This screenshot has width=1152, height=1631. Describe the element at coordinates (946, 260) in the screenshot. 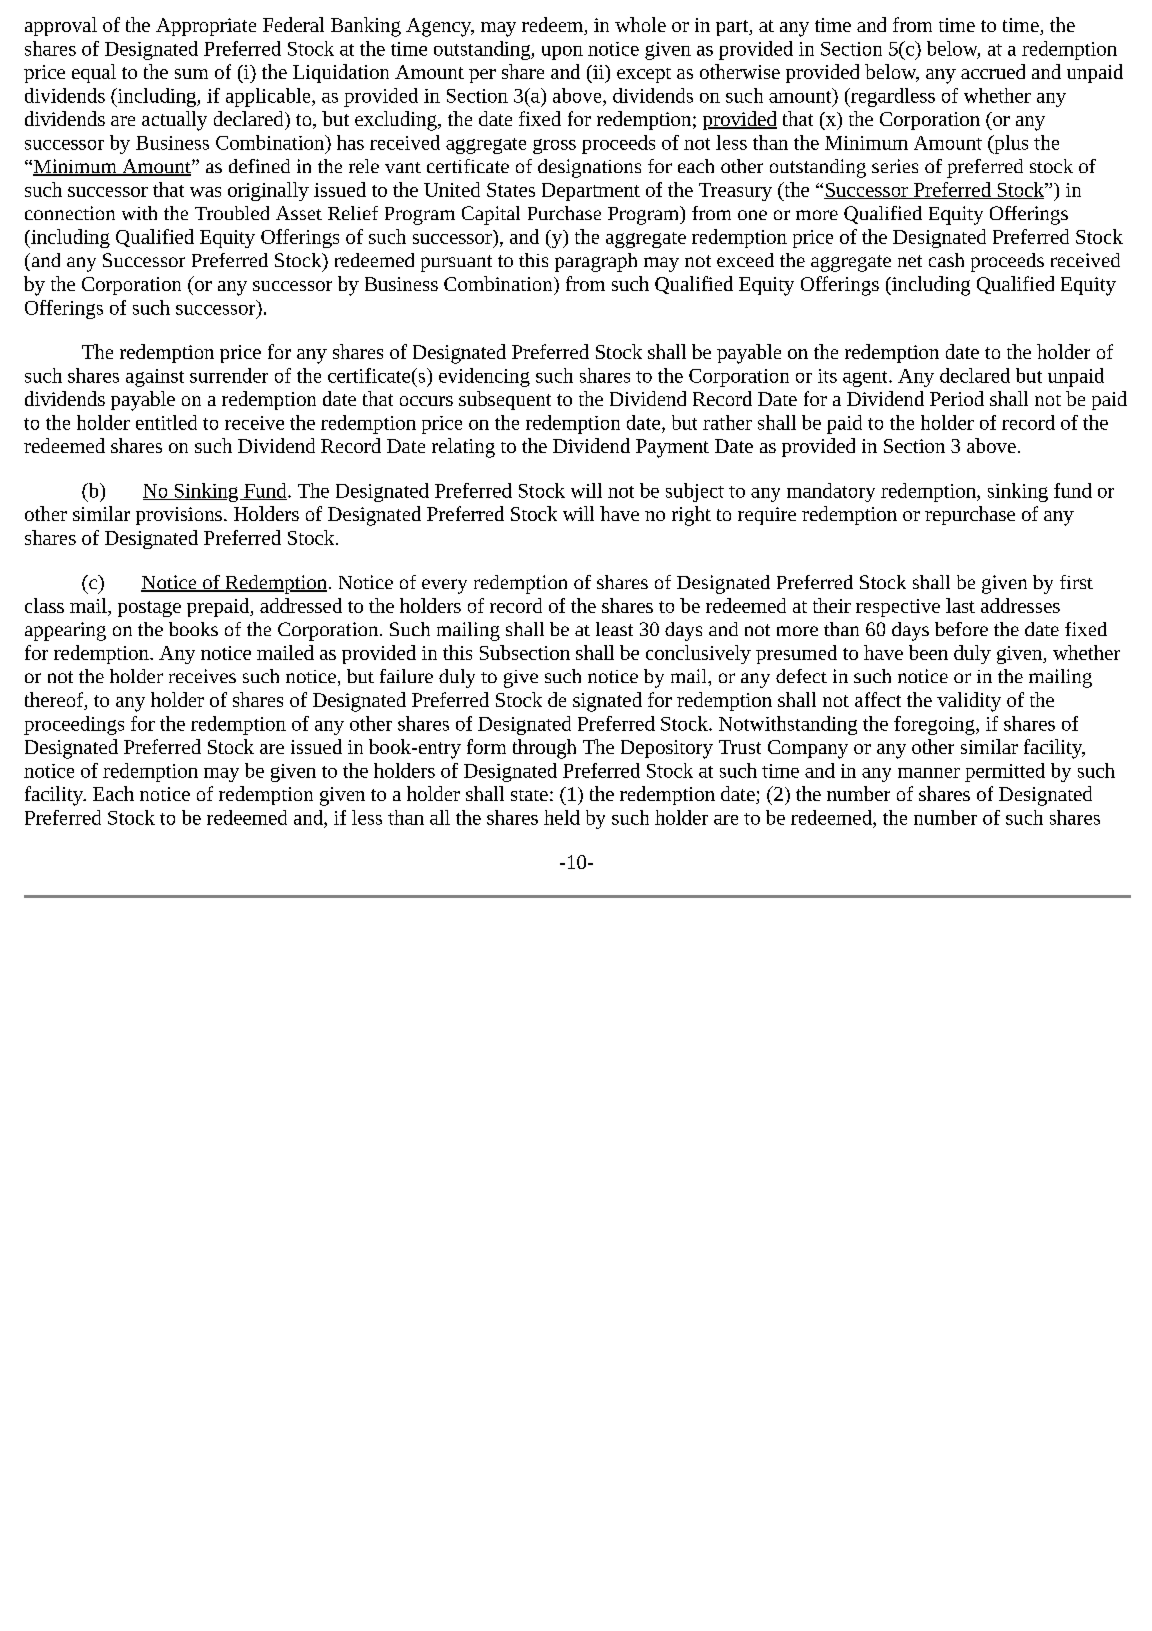

I see `cash` at that location.
